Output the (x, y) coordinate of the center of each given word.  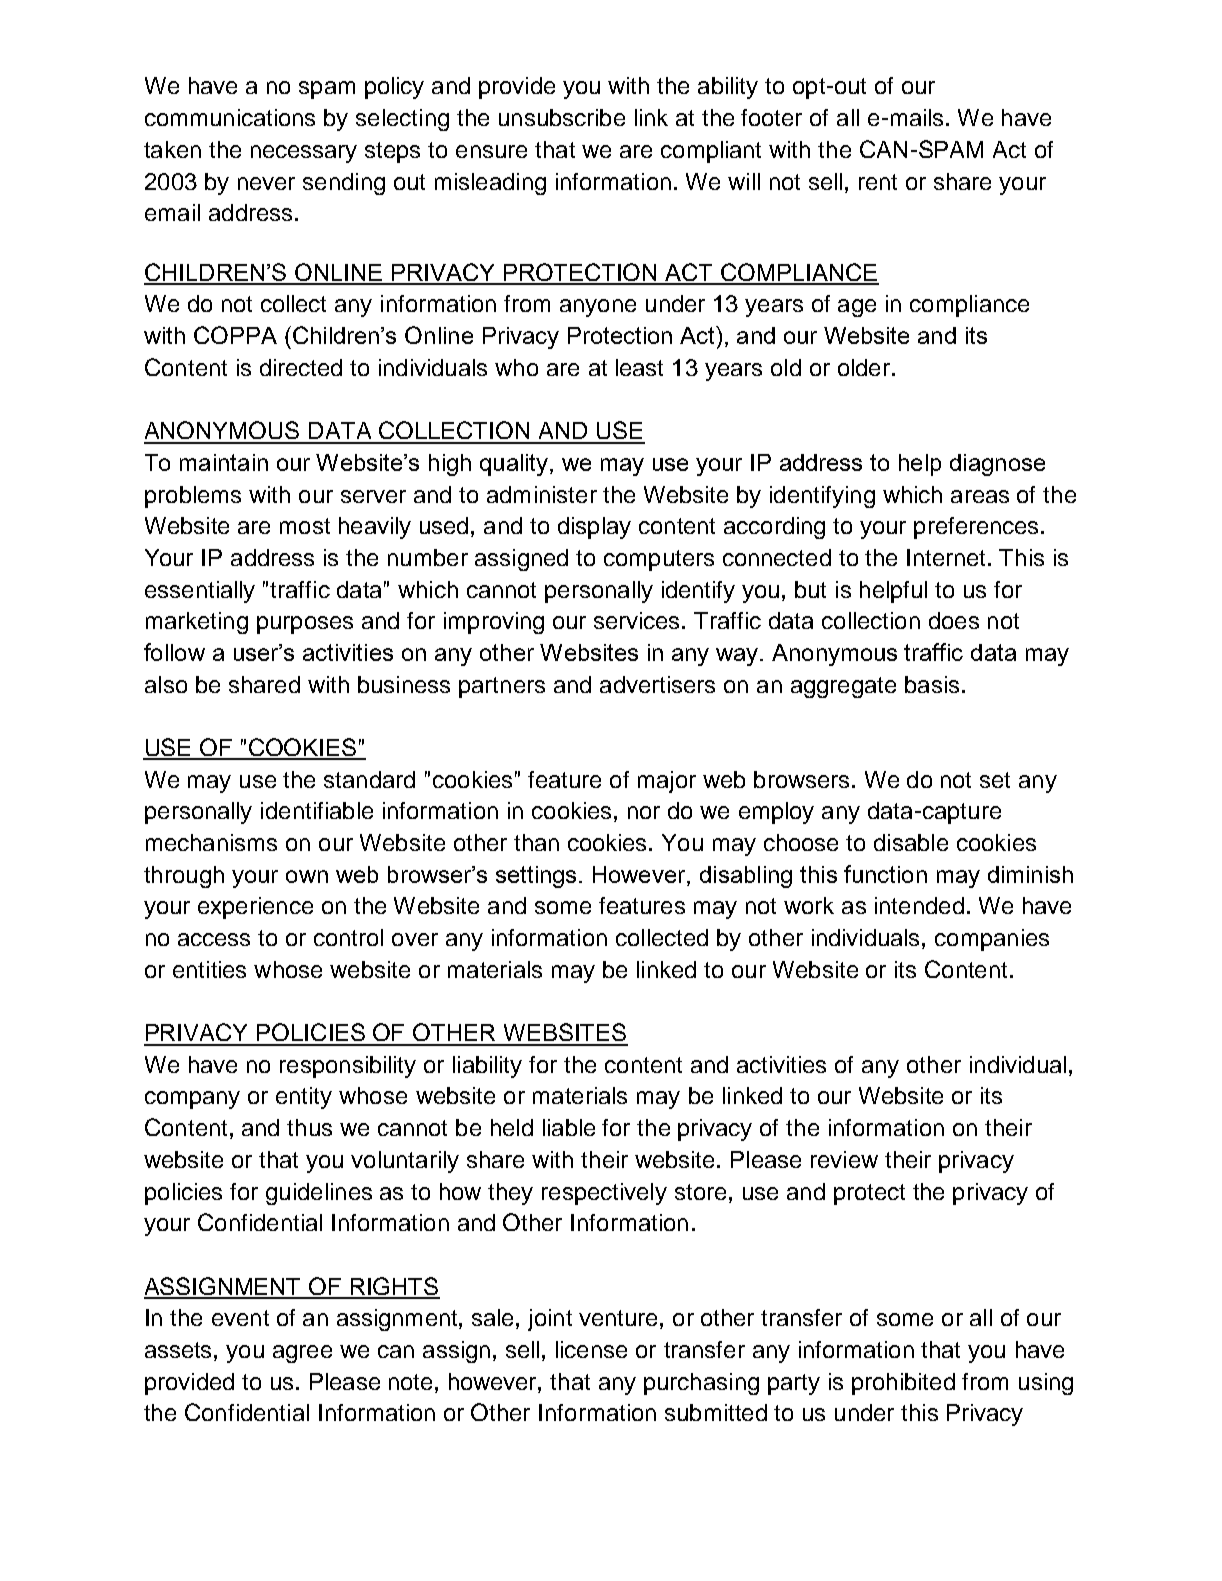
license (591, 1349)
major (667, 782)
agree (302, 1354)
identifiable (317, 810)
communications (230, 117)
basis (932, 684)
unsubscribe (562, 117)
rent (878, 182)
